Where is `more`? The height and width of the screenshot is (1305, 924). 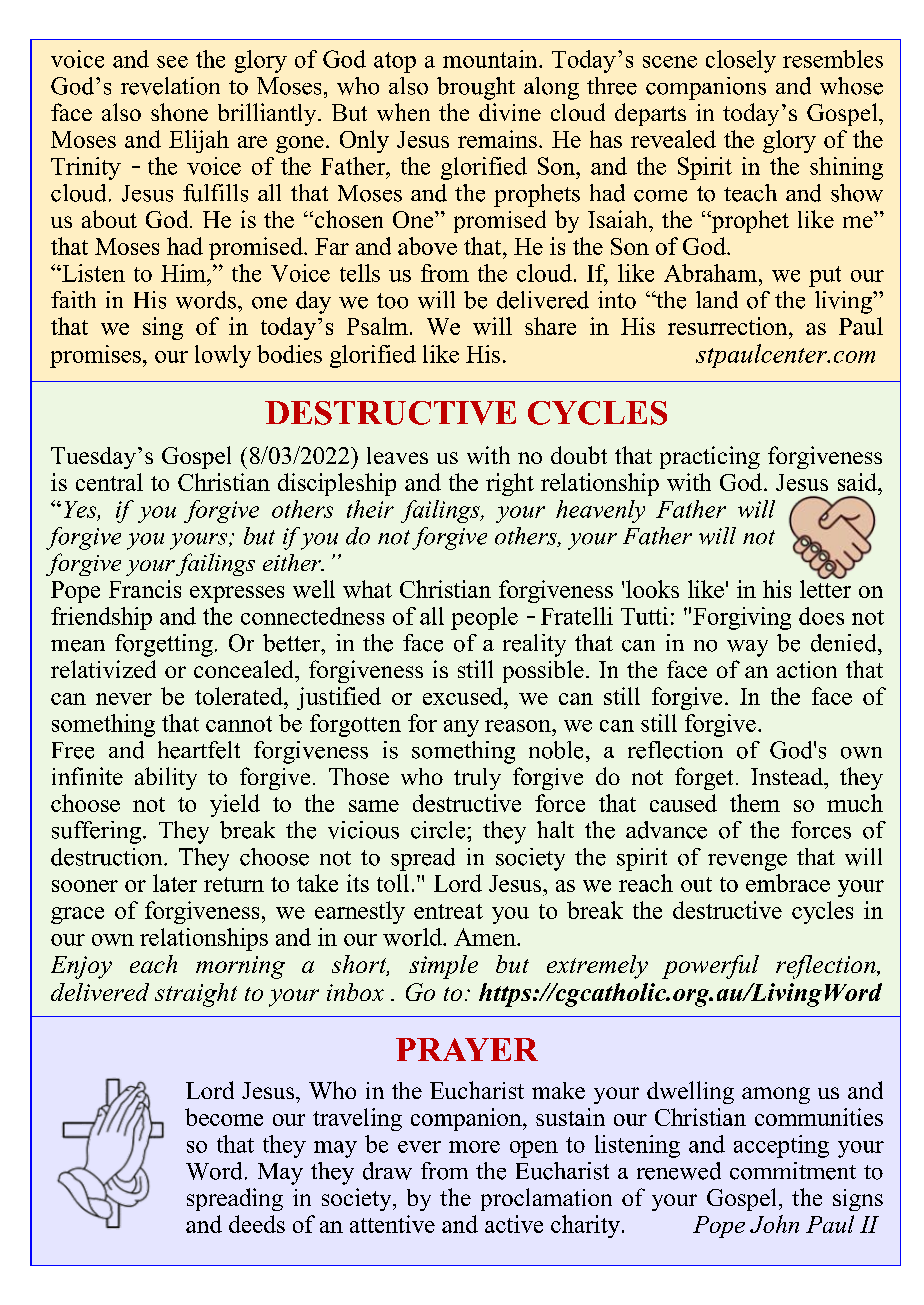 more is located at coordinates (474, 1147).
